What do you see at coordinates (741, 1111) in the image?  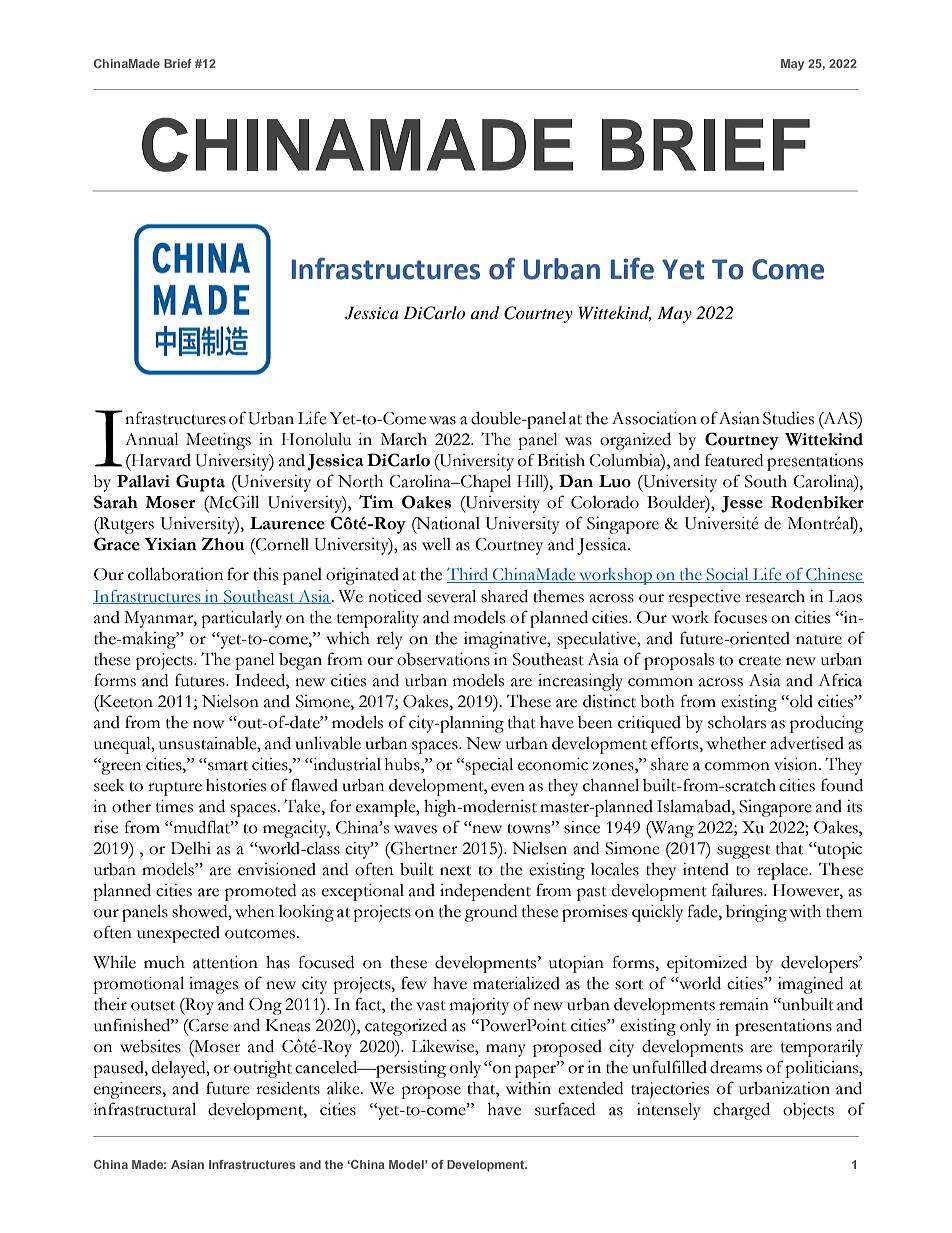 I see `charged` at bounding box center [741, 1111].
